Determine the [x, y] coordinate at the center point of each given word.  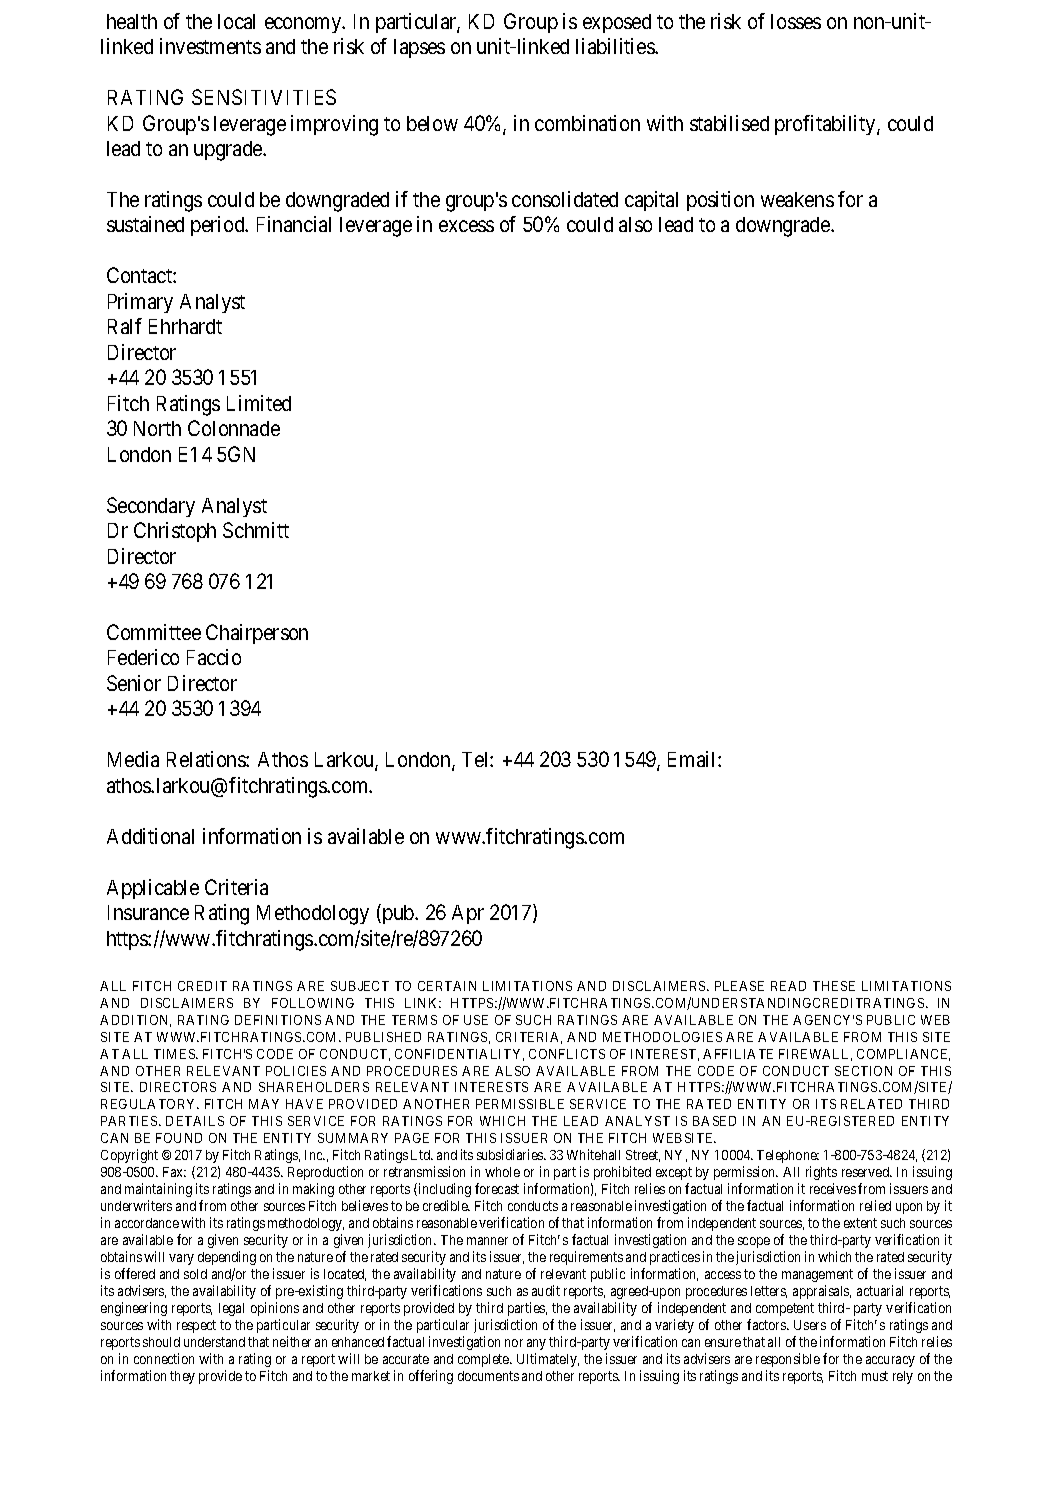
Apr [468, 914]
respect [196, 1326]
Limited [259, 403]
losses [796, 21]
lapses [419, 48]
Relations [207, 759]
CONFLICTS [567, 1054]
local [236, 21]
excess [466, 226]
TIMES [175, 1054]
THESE [834, 986]
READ [788, 986]
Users [810, 1325]
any [536, 1344]
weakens [797, 199]
